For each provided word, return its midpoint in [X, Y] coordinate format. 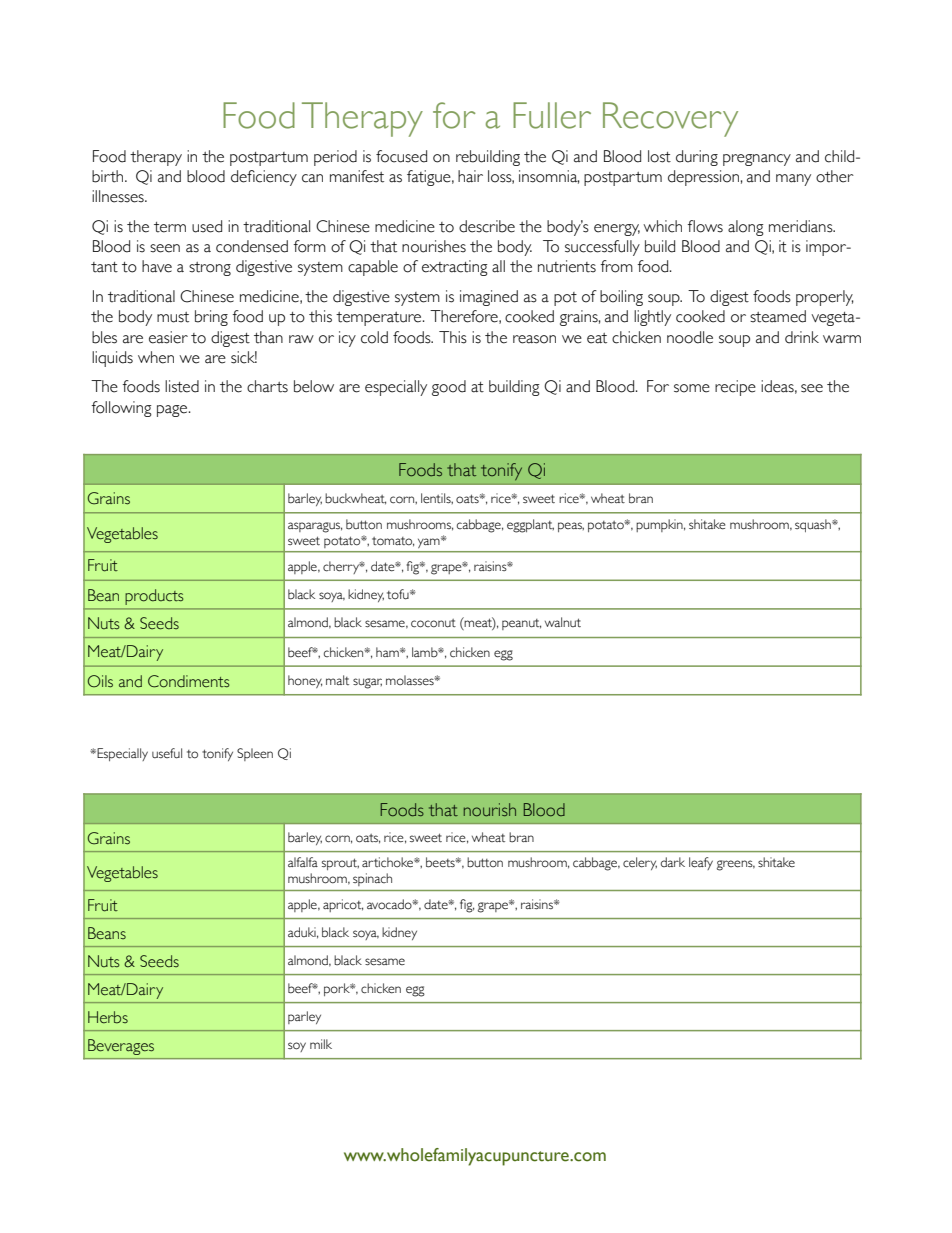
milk [321, 1044]
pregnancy [757, 160]
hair [470, 176]
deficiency [264, 178]
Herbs [108, 1017]
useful [167, 753]
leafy [701, 863]
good [449, 388]
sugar [367, 683]
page [173, 411]
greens [736, 865]
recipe [735, 388]
